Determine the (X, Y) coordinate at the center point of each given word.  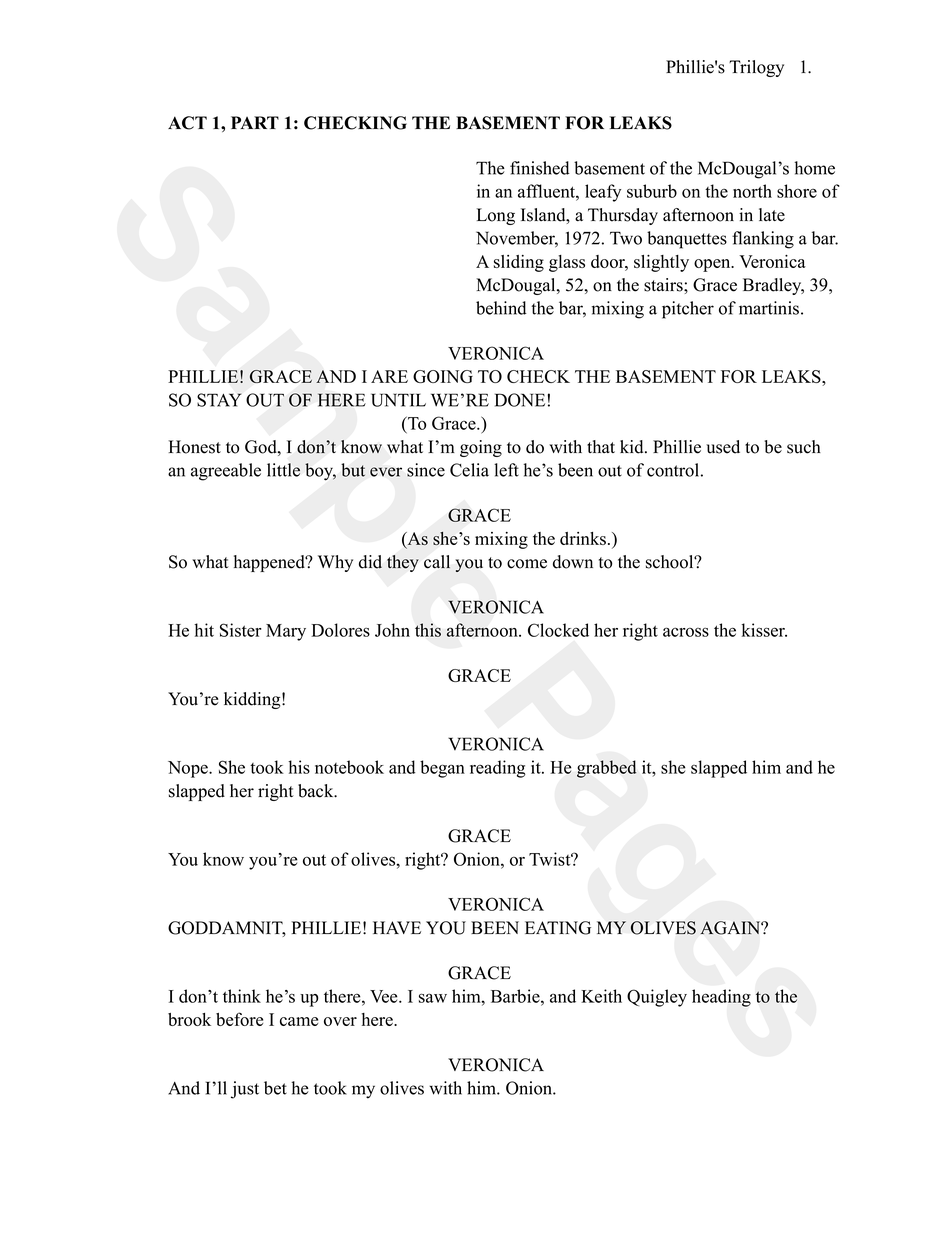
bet (275, 1088)
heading (721, 998)
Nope (189, 769)
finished (540, 168)
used (723, 447)
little (283, 470)
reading (498, 769)
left (506, 470)
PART (255, 122)
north (752, 191)
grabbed (606, 769)
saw (433, 998)
